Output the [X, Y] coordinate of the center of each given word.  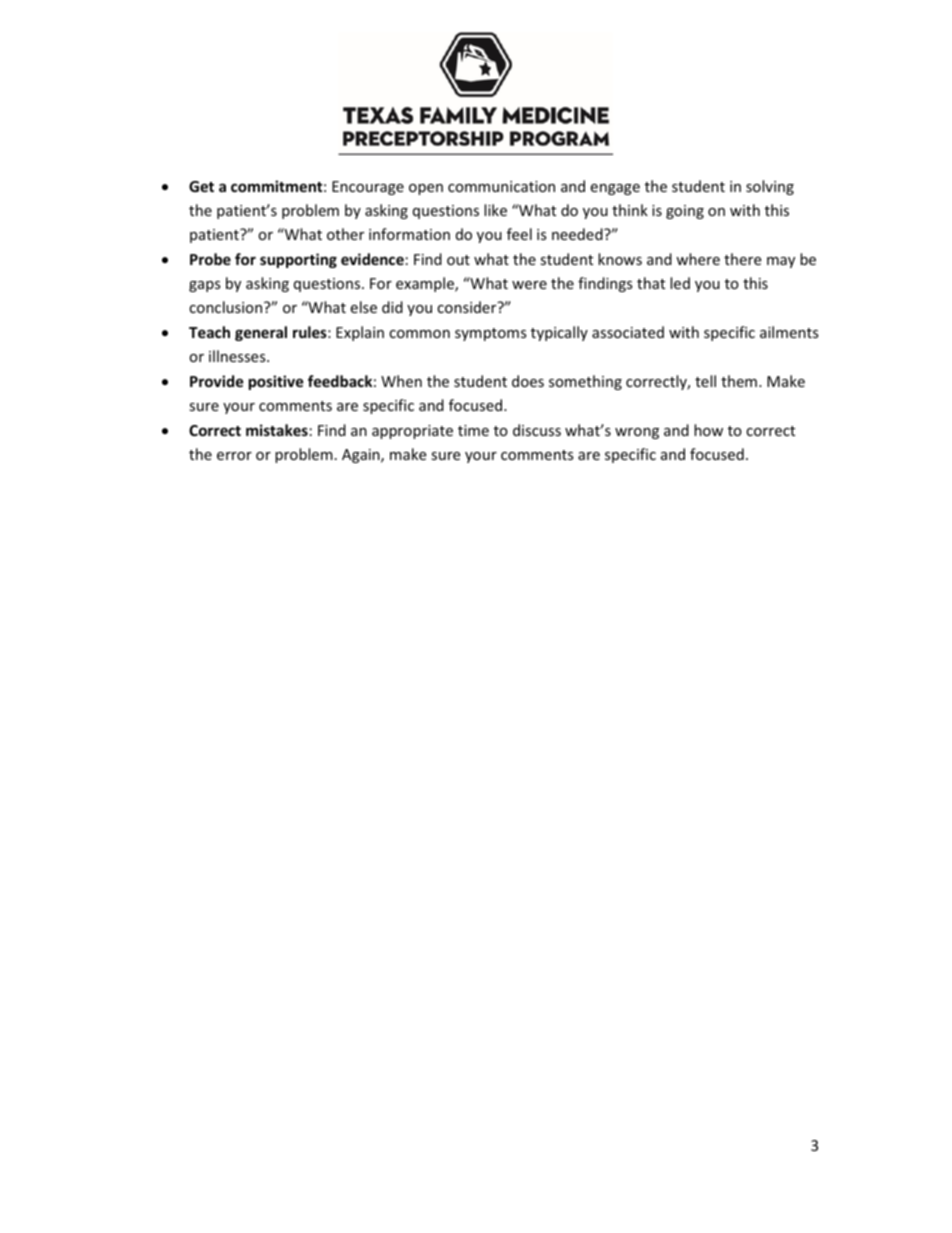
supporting [298, 260]
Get [201, 186]
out [458, 260]
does [528, 381]
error [234, 456]
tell [705, 381]
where [698, 259]
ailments [789, 332]
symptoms [491, 334]
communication [501, 186]
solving [770, 187]
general [261, 333]
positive [276, 382]
